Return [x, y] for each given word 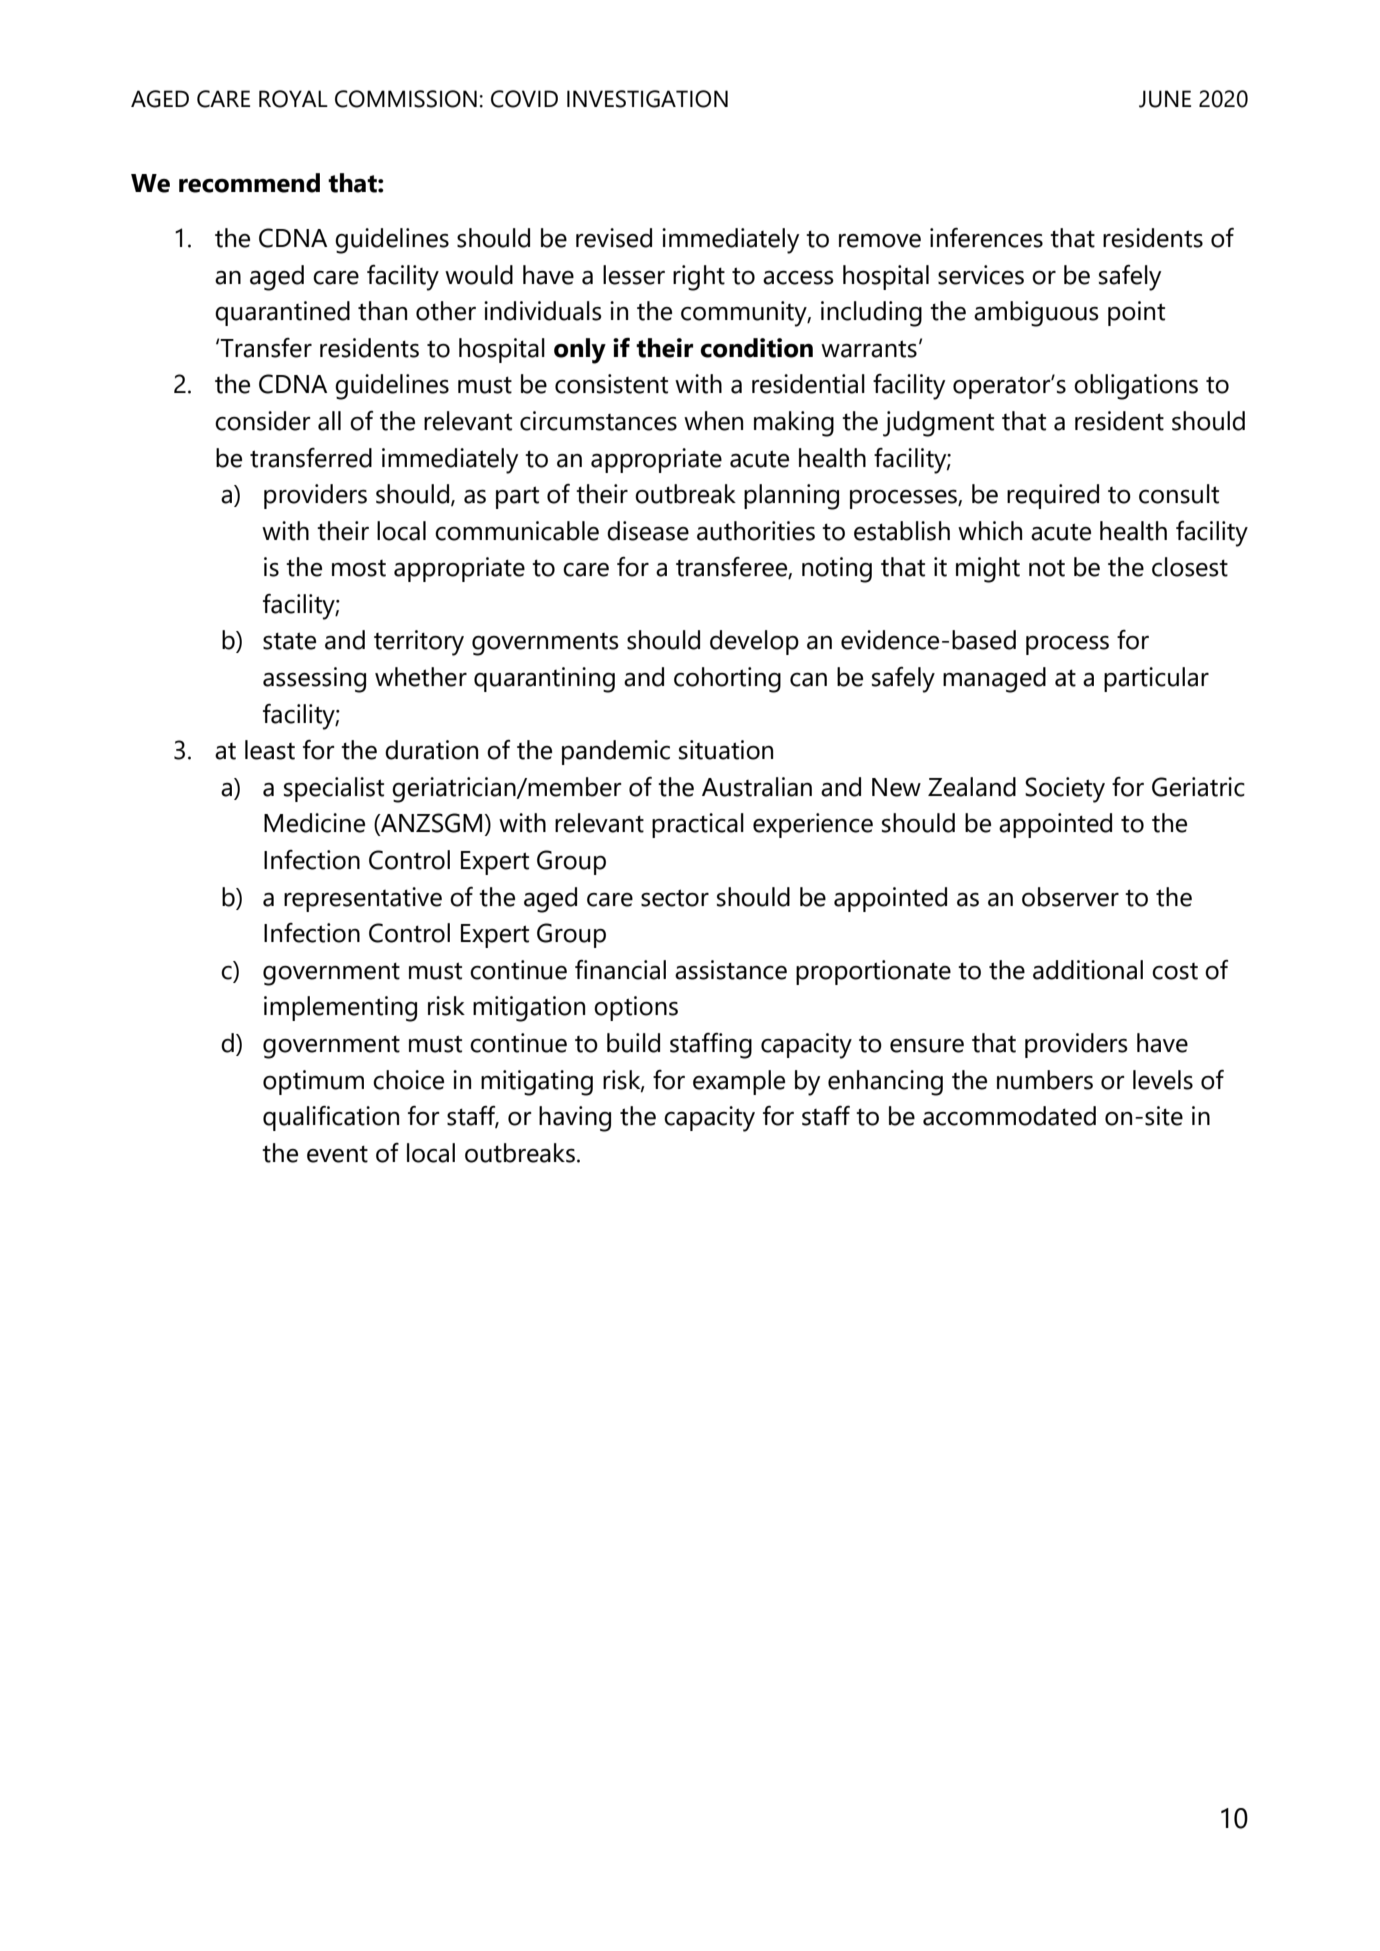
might [988, 570]
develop [754, 642]
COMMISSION [406, 99]
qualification [331, 1118]
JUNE [1165, 99]
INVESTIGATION [647, 99]
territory [419, 643]
